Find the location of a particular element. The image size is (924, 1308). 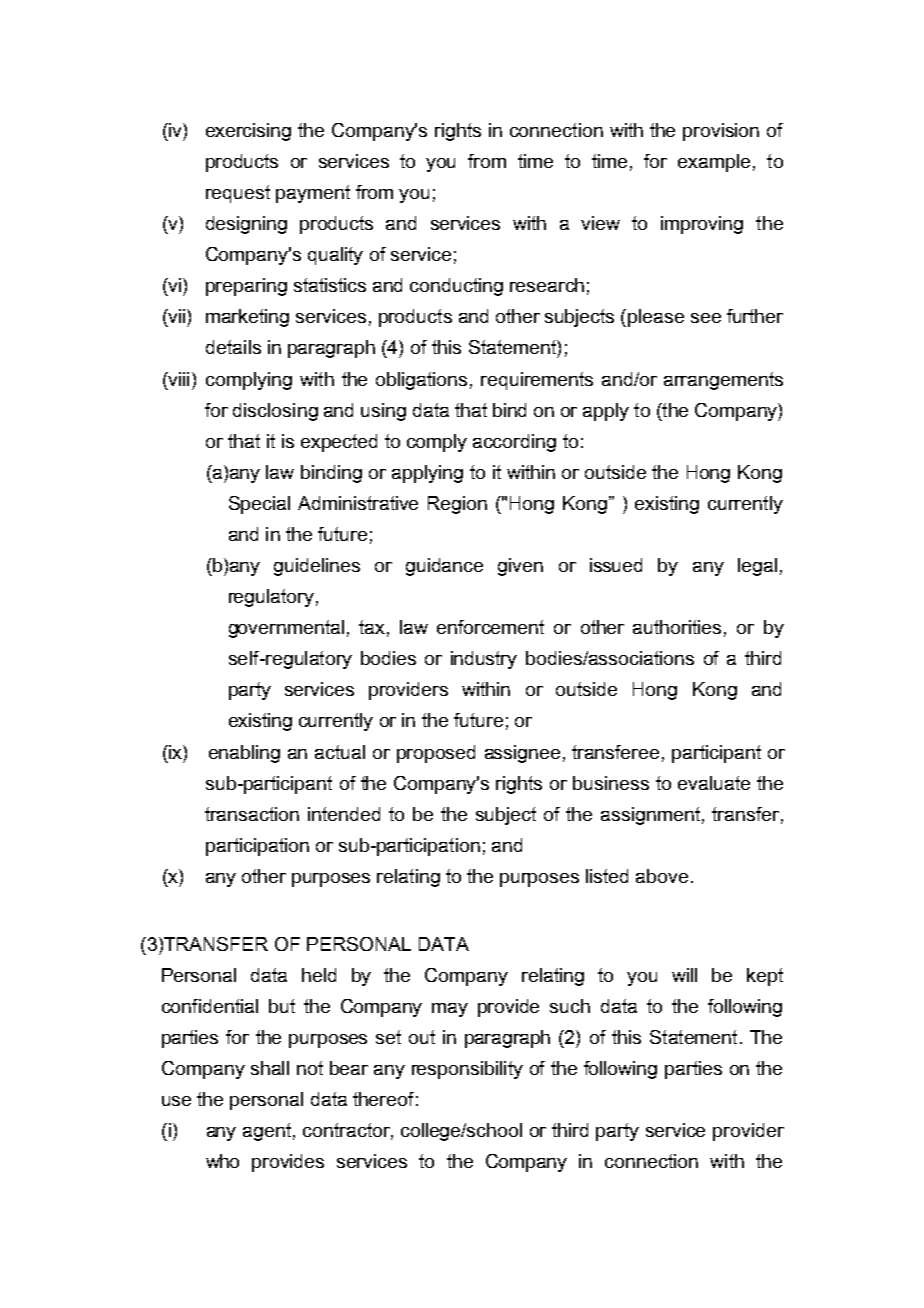

who is located at coordinates (222, 1161).
